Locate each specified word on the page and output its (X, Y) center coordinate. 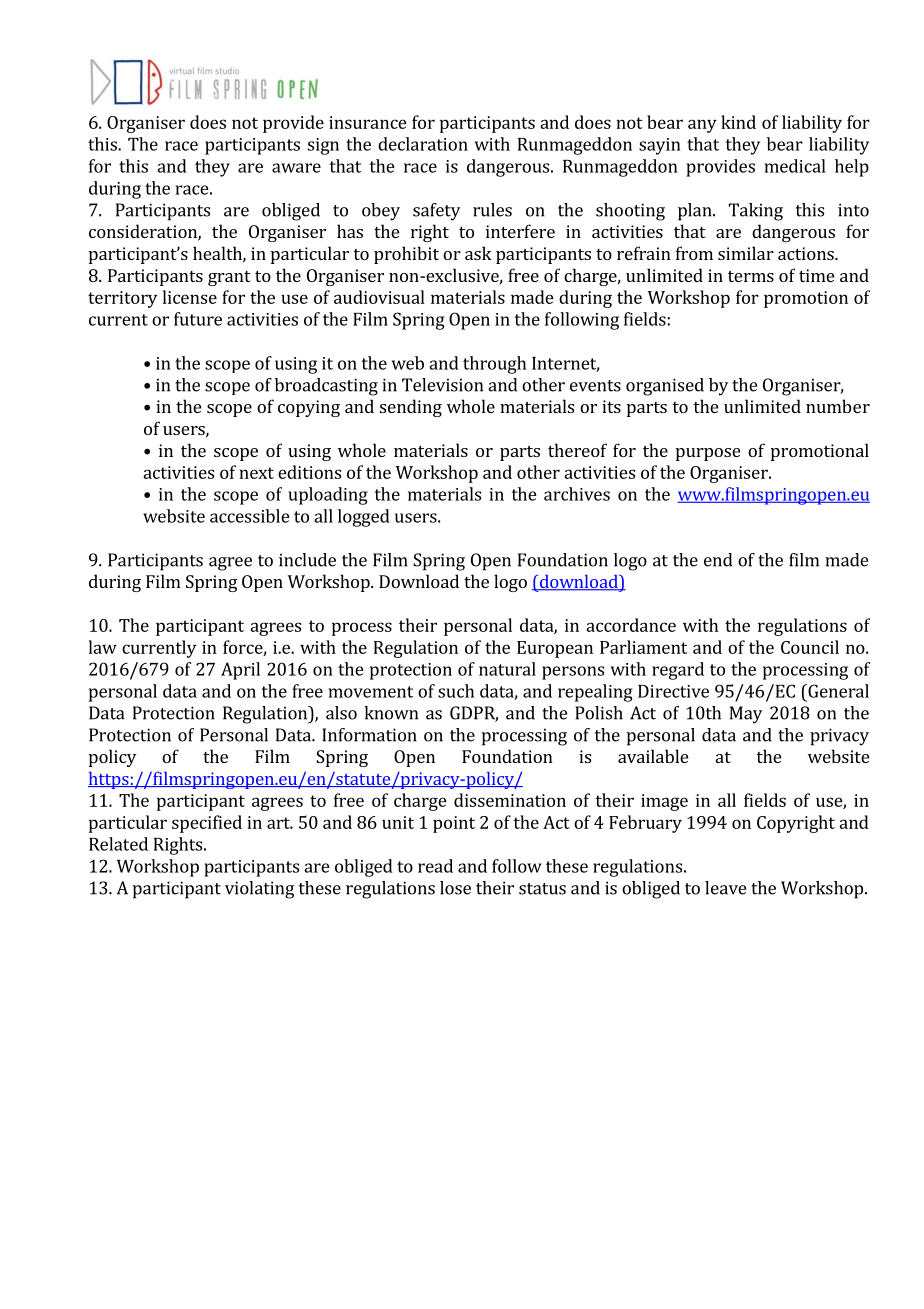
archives (577, 494)
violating (259, 890)
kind (738, 122)
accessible (250, 516)
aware (296, 168)
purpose (708, 454)
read (435, 866)
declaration (423, 144)
